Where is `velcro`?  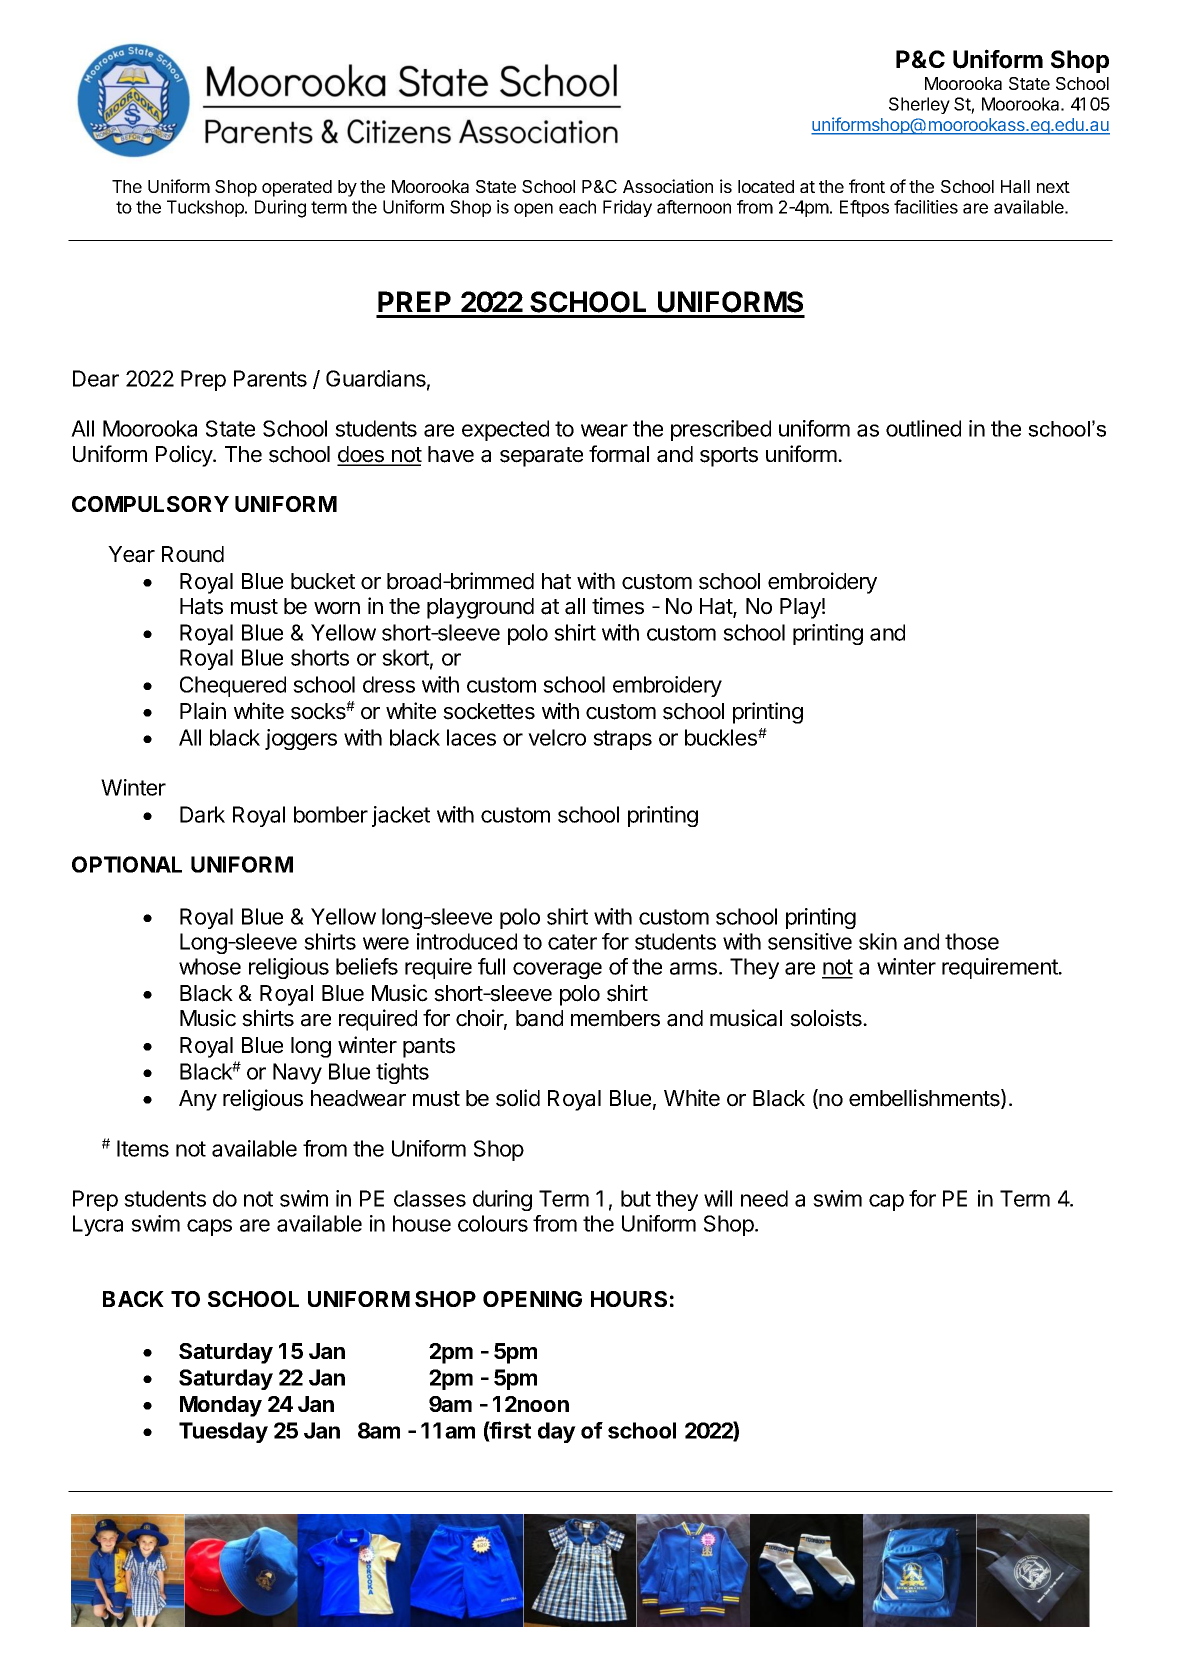 velcro is located at coordinates (557, 737).
